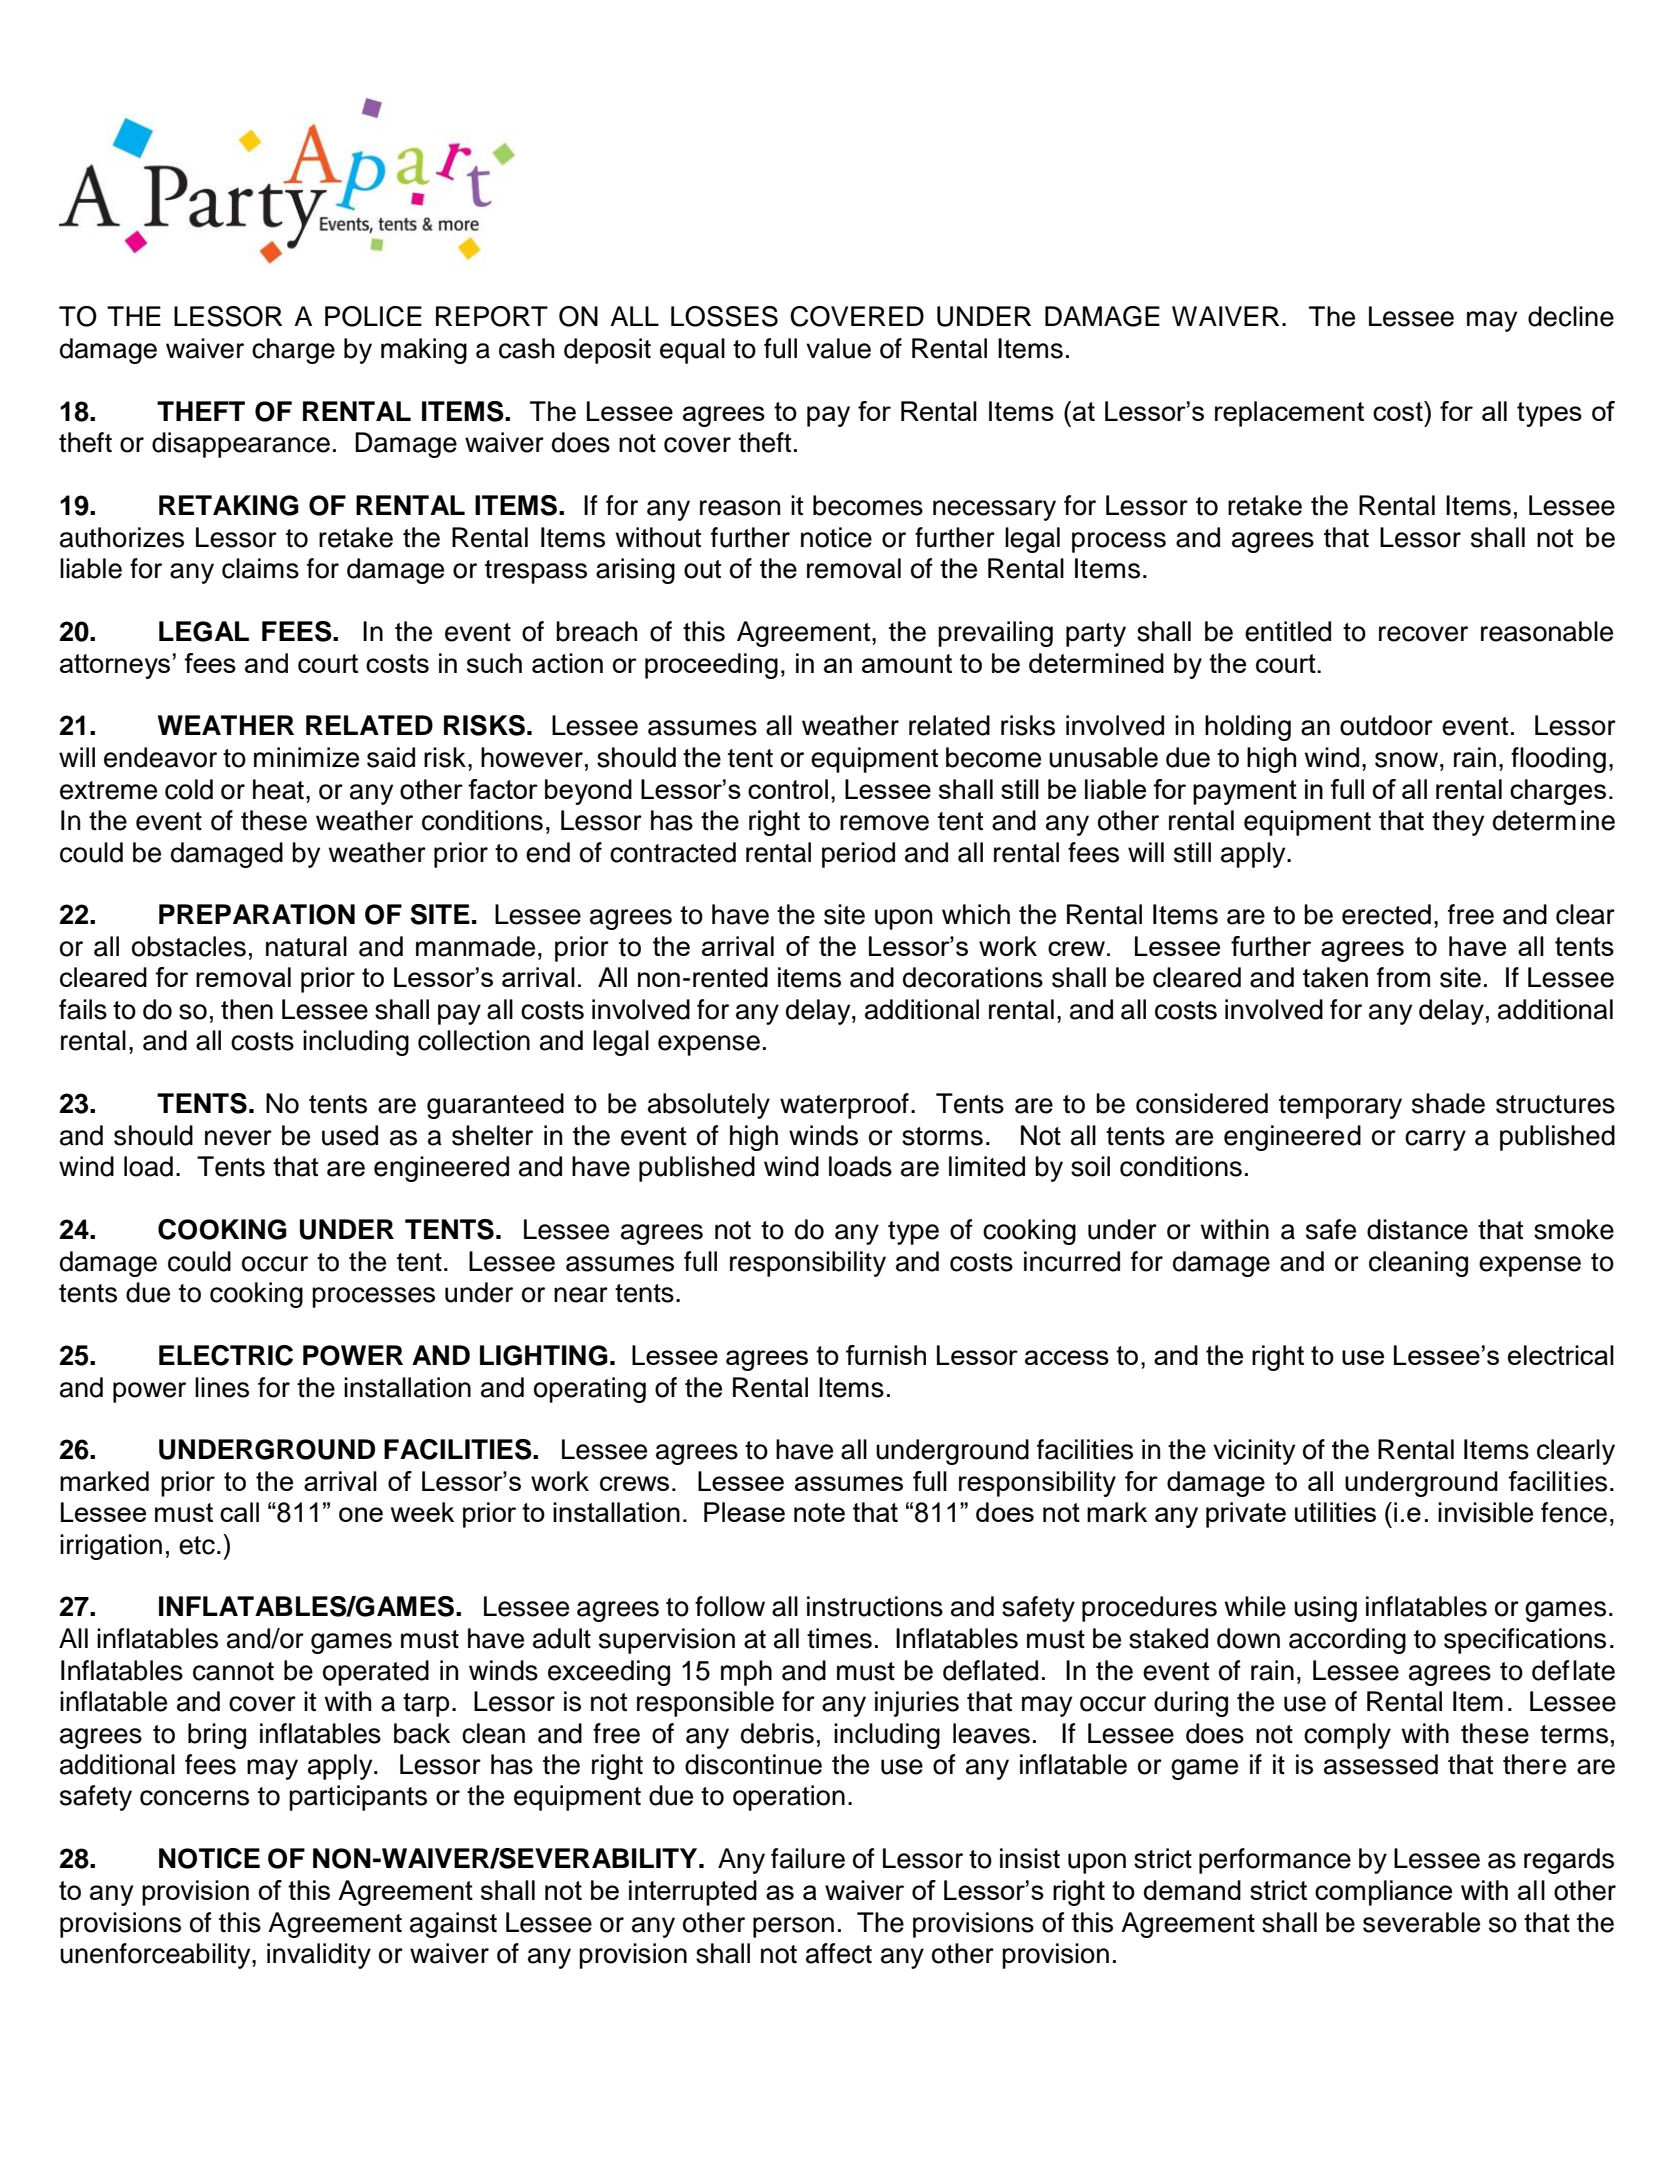  Describe the element at coordinates (1383, 1893) in the page. I see `compliance` at that location.
